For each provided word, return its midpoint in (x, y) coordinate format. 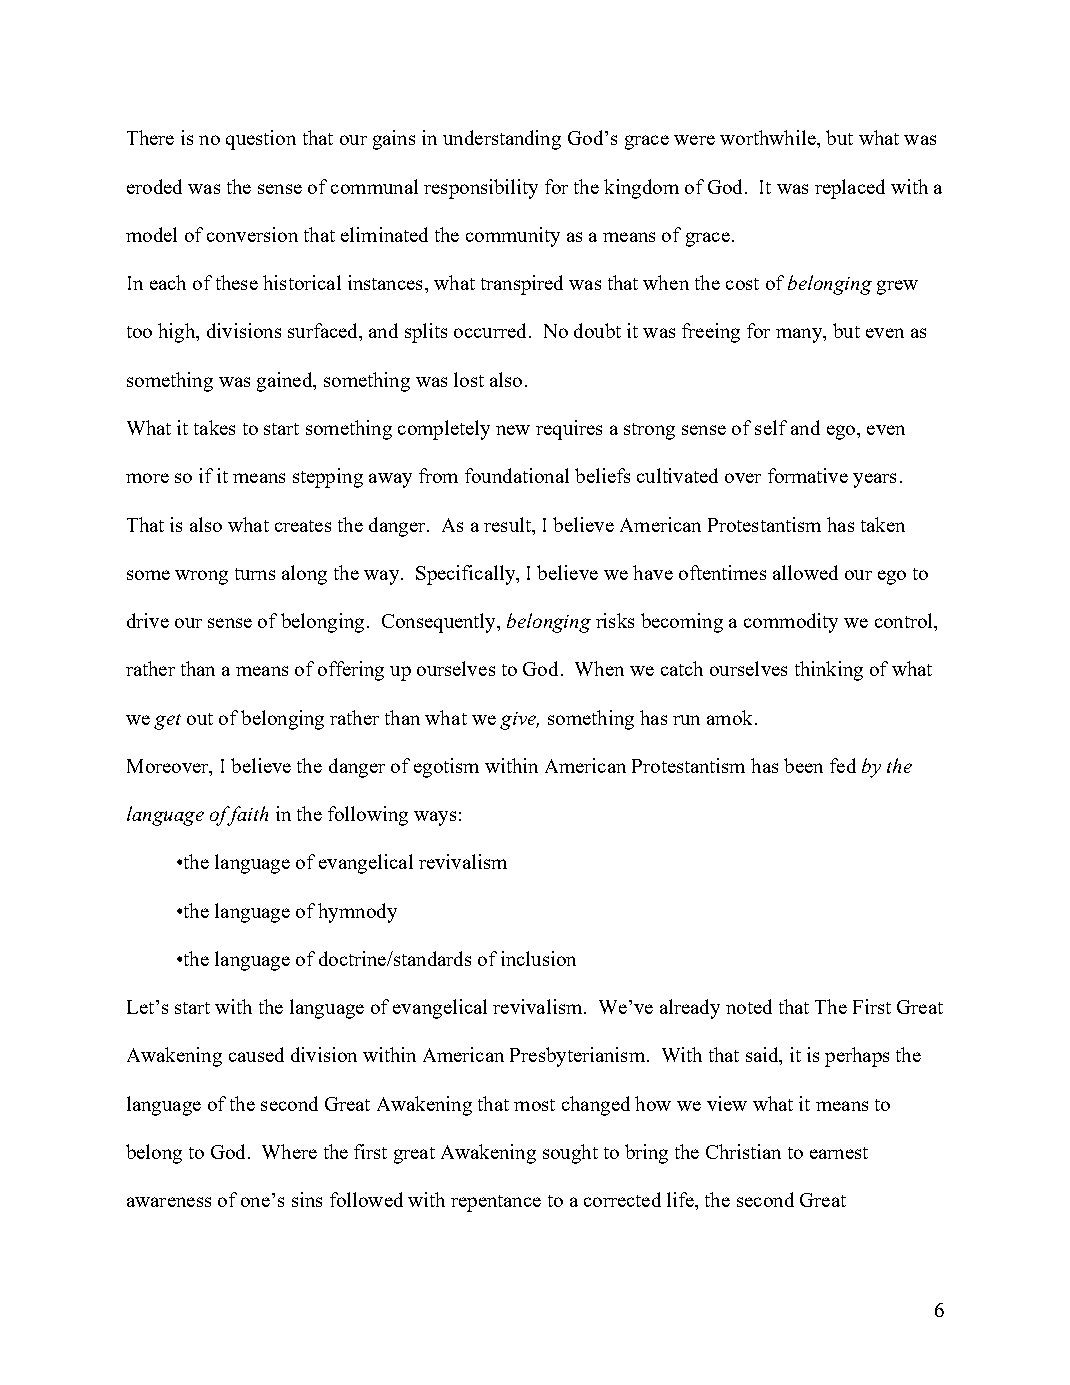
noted (749, 1006)
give (519, 721)
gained (286, 382)
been (803, 765)
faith (246, 816)
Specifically (466, 575)
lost (469, 379)
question (261, 140)
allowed (805, 572)
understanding (502, 140)
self (771, 427)
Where (289, 1151)
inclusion (538, 958)
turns (255, 574)
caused (256, 1054)
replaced (850, 189)
